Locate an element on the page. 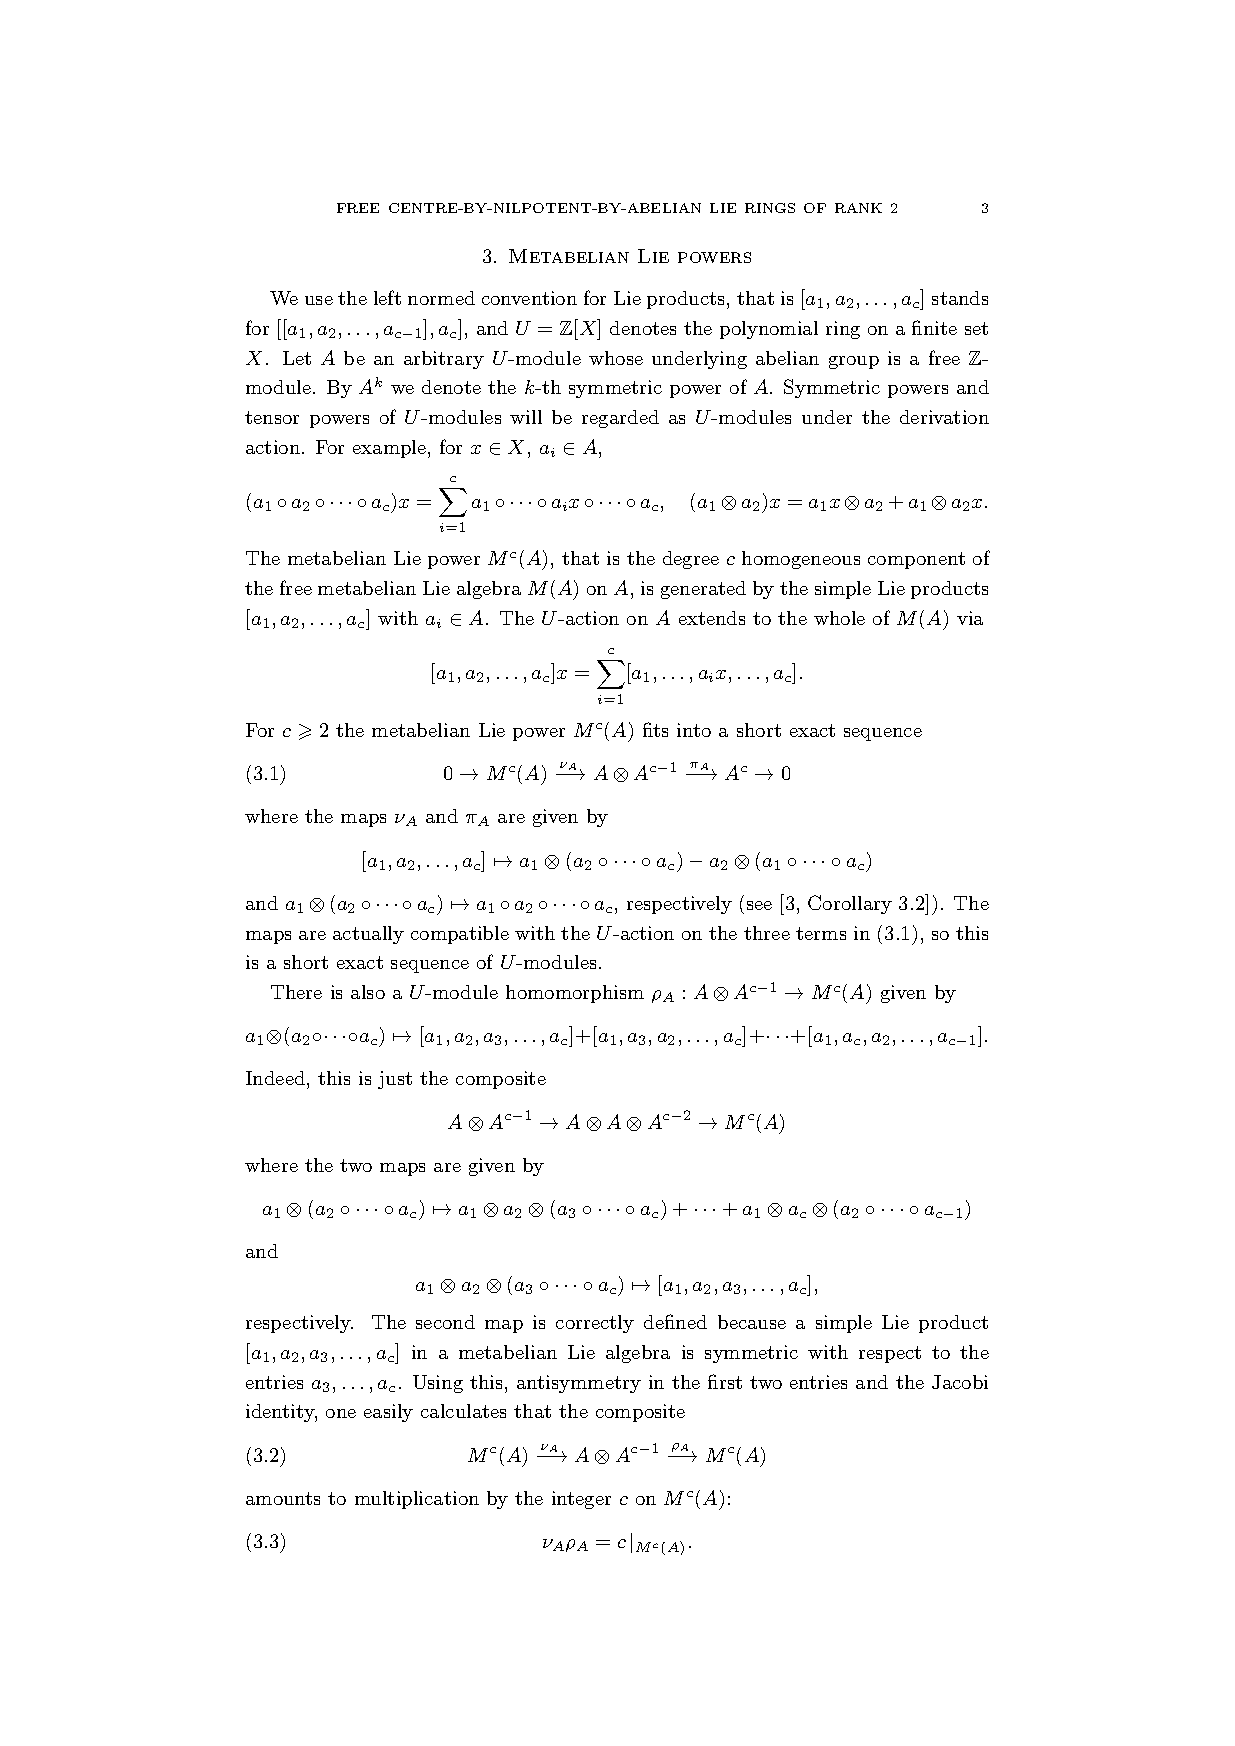 The width and height of the page is (1235, 1746). easily is located at coordinates (388, 1413).
